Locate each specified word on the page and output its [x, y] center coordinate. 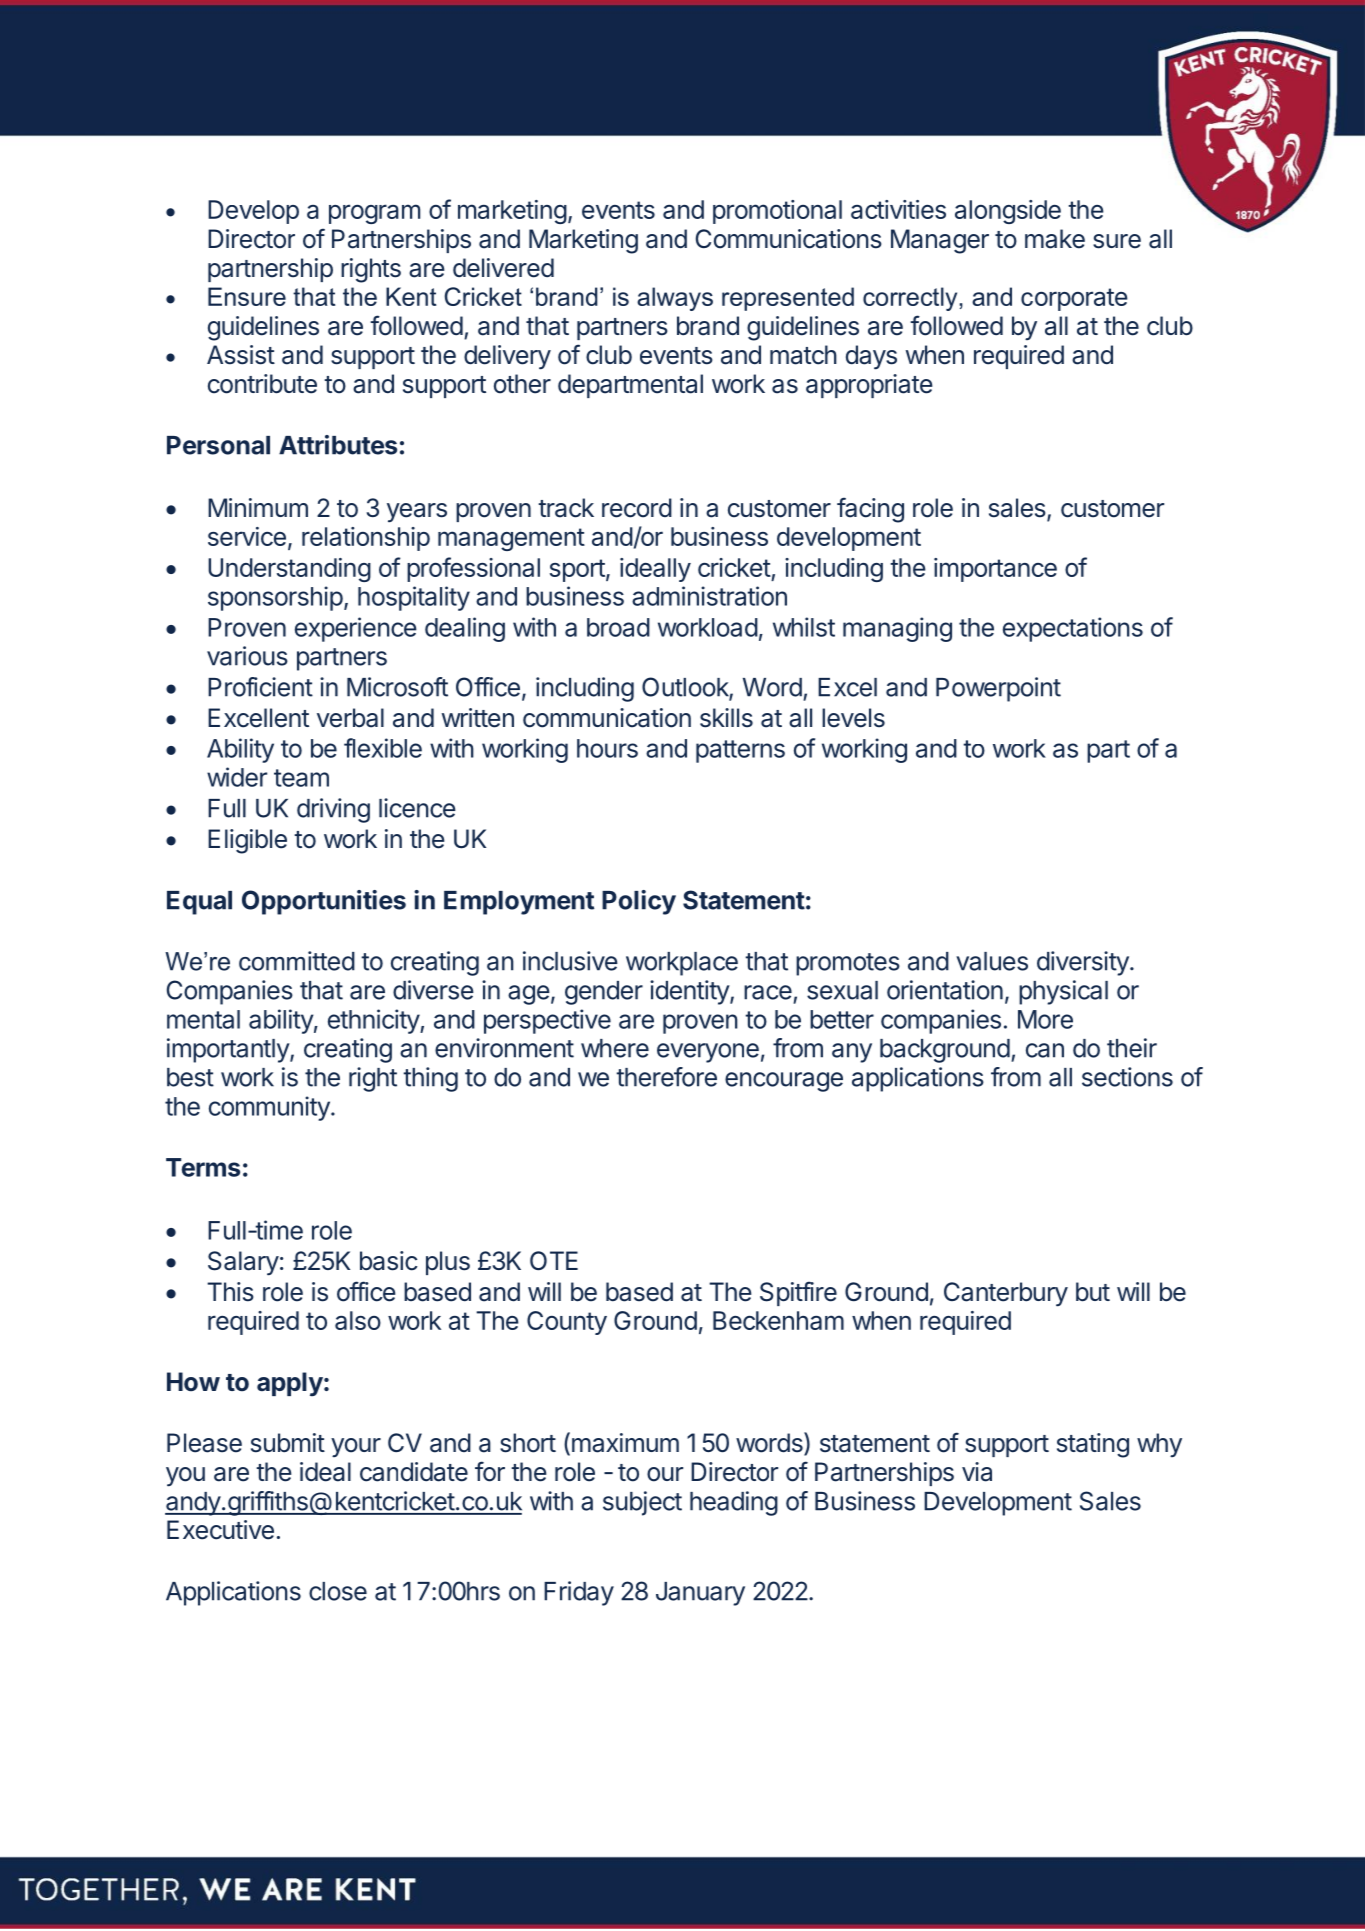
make [1055, 239]
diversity [1084, 963]
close [338, 1591]
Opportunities [324, 902]
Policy [639, 902]
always [675, 299]
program [374, 214]
